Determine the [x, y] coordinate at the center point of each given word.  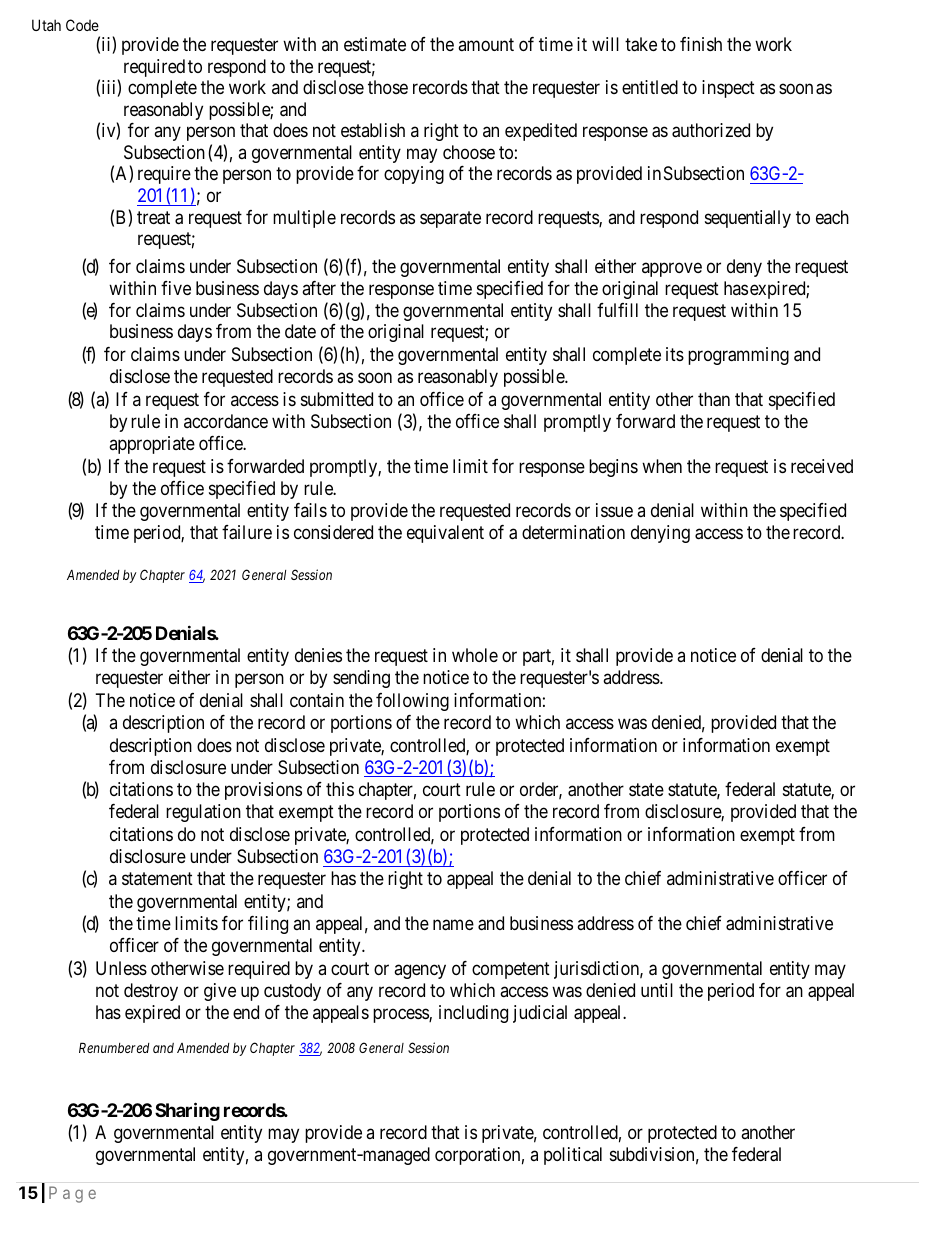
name [453, 925]
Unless [121, 968]
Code [82, 25]
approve [672, 270]
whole [475, 655]
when [662, 466]
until [657, 990]
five [176, 288]
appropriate [152, 445]
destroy [151, 992]
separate [450, 219]
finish [701, 44]
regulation [203, 813]
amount [486, 44]
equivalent [445, 534]
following [412, 702]
